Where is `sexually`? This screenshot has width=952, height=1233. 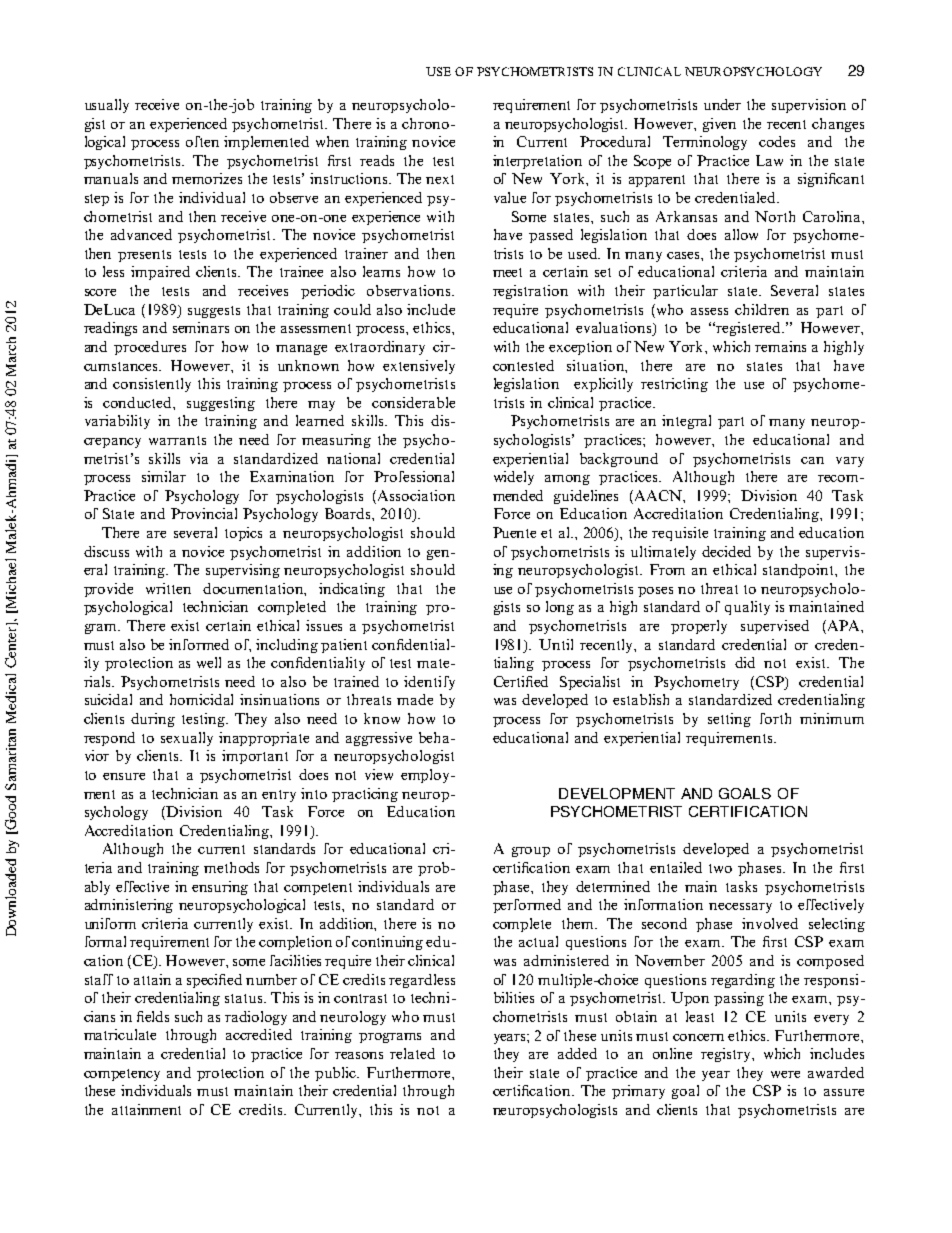
sexually is located at coordinates (187, 739).
